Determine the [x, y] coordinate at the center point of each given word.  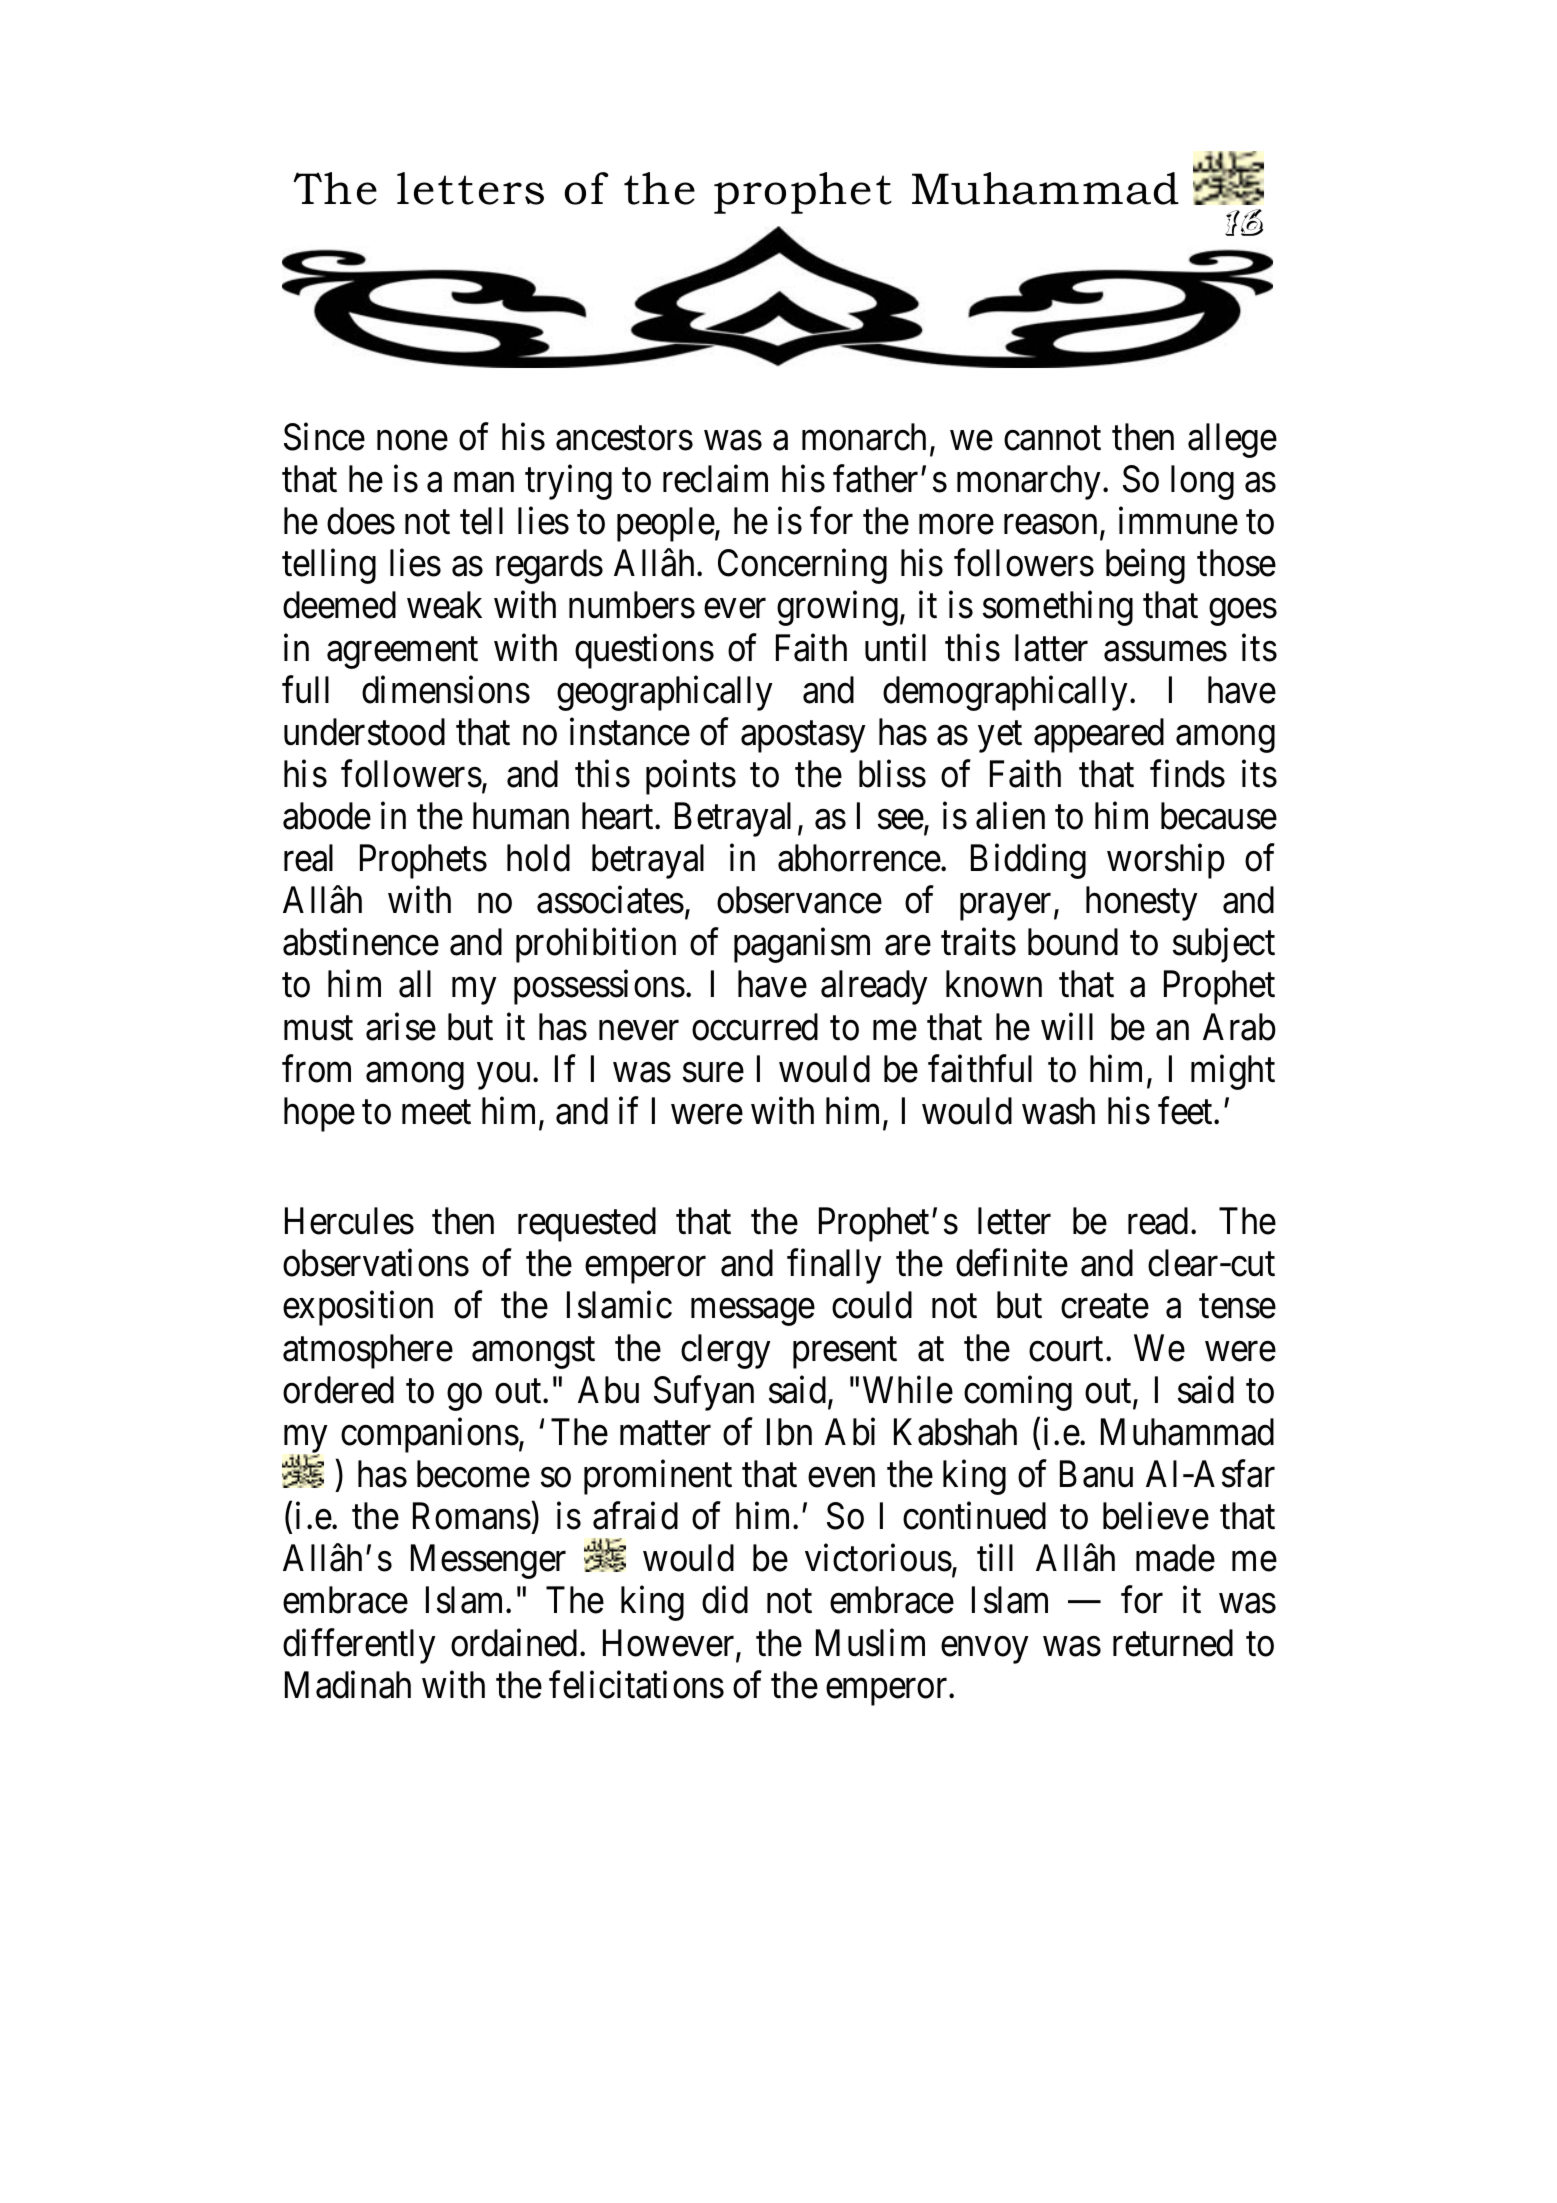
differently [359, 1646]
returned [1173, 1643]
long [1202, 482]
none [412, 441]
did [725, 1600]
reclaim [715, 479]
